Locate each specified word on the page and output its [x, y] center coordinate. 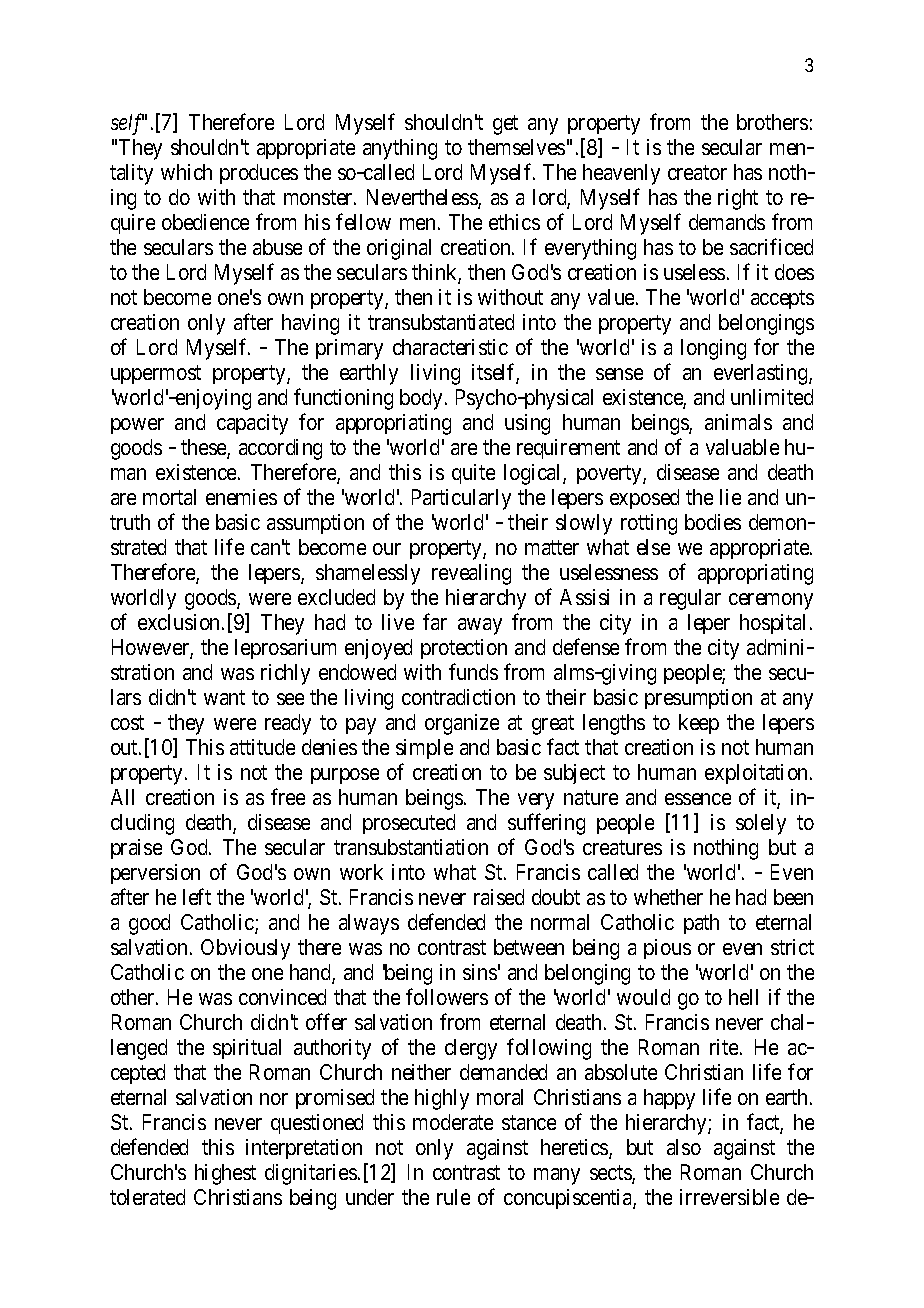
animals [738, 422]
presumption [698, 699]
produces [259, 174]
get [505, 125]
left [197, 896]
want [224, 697]
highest [225, 1174]
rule [453, 1197]
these [204, 448]
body [421, 399]
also [684, 1147]
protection [464, 649]
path [701, 924]
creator [697, 172]
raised [499, 897]
